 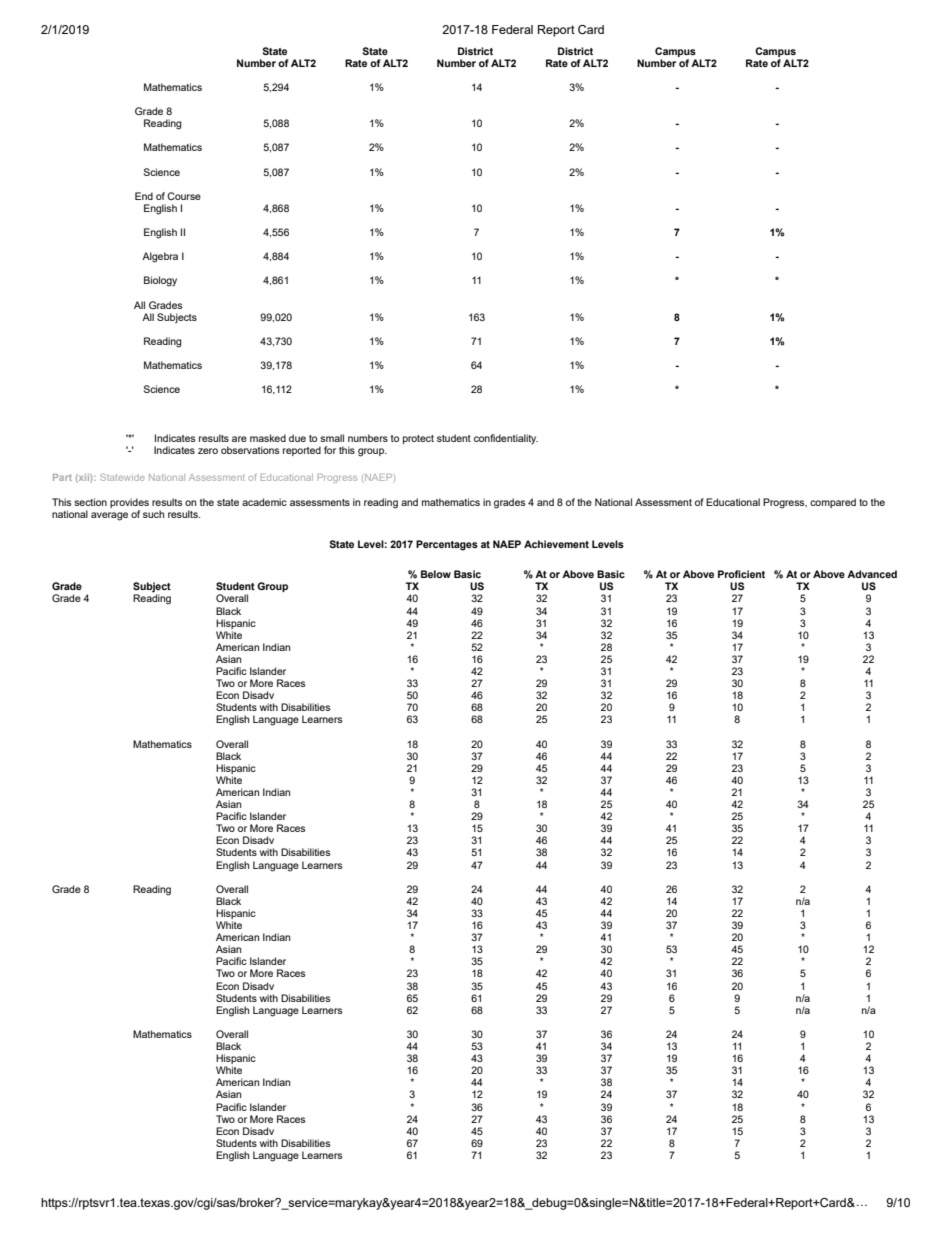 What do you see at coordinates (268, 438) in the document?
I see `masked` at bounding box center [268, 438].
